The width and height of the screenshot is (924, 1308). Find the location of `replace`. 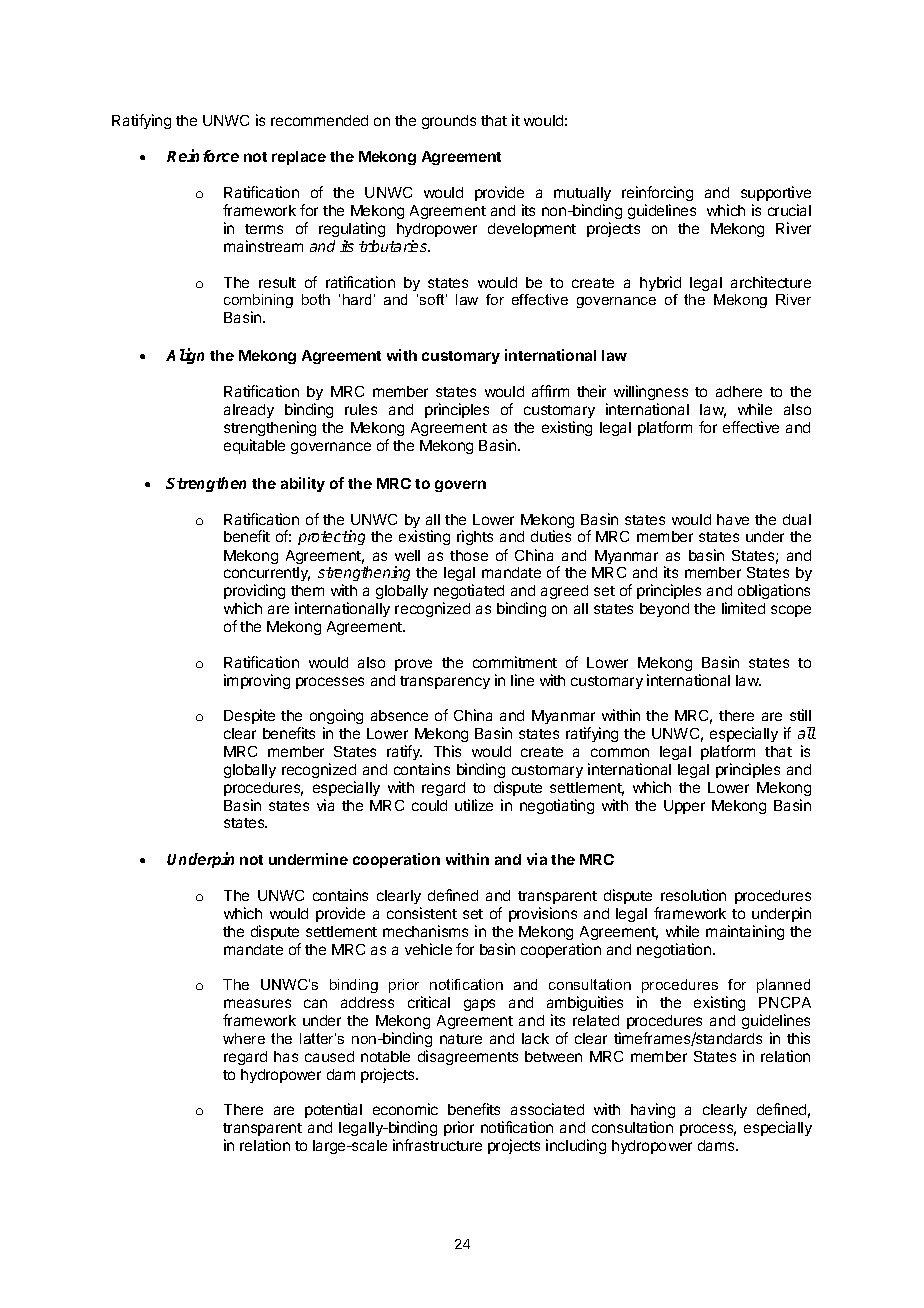

replace is located at coordinates (299, 158).
